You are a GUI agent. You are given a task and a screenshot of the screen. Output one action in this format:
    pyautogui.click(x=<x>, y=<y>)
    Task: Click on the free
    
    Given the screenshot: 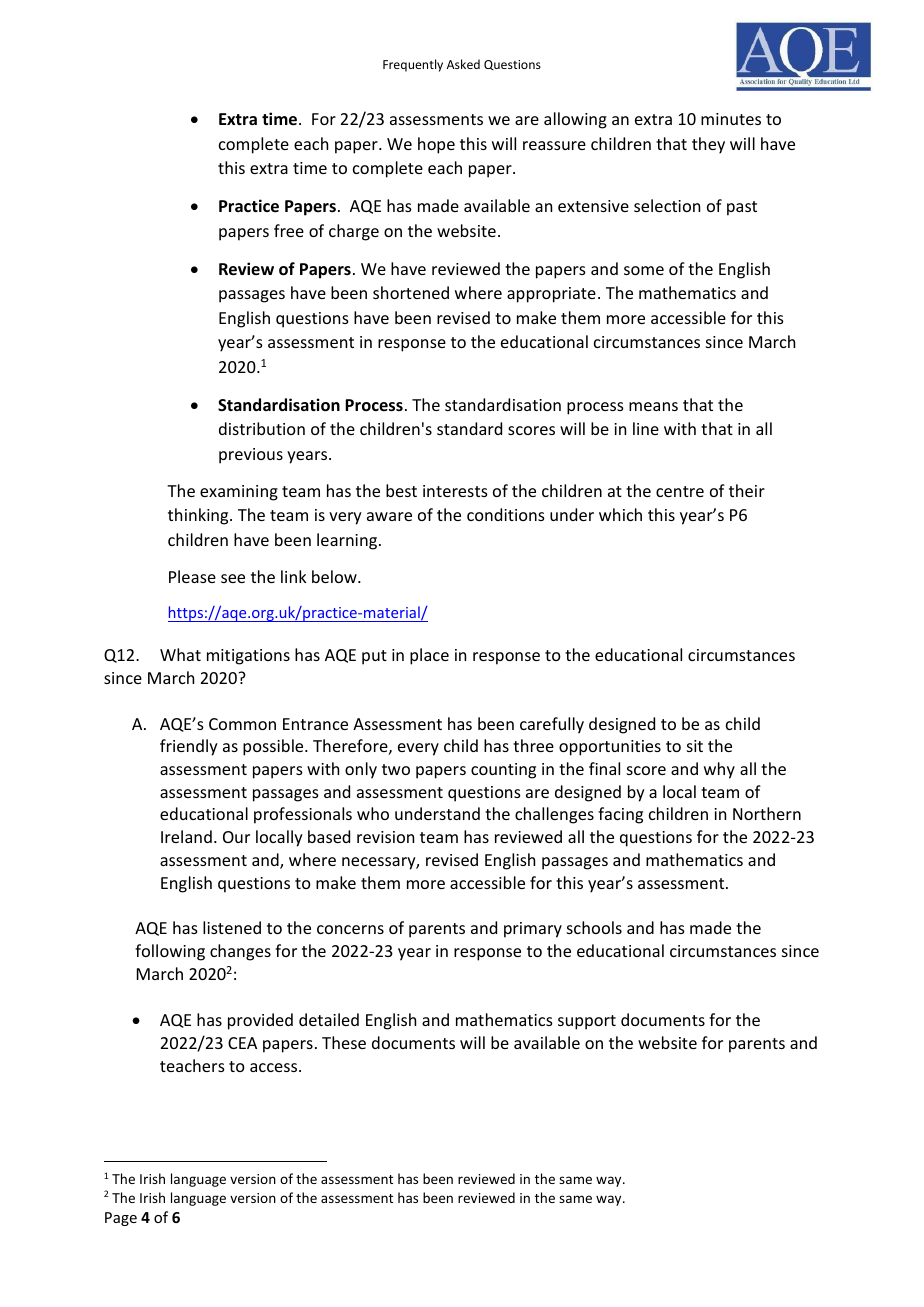 What is the action you would take?
    pyautogui.click(x=289, y=230)
